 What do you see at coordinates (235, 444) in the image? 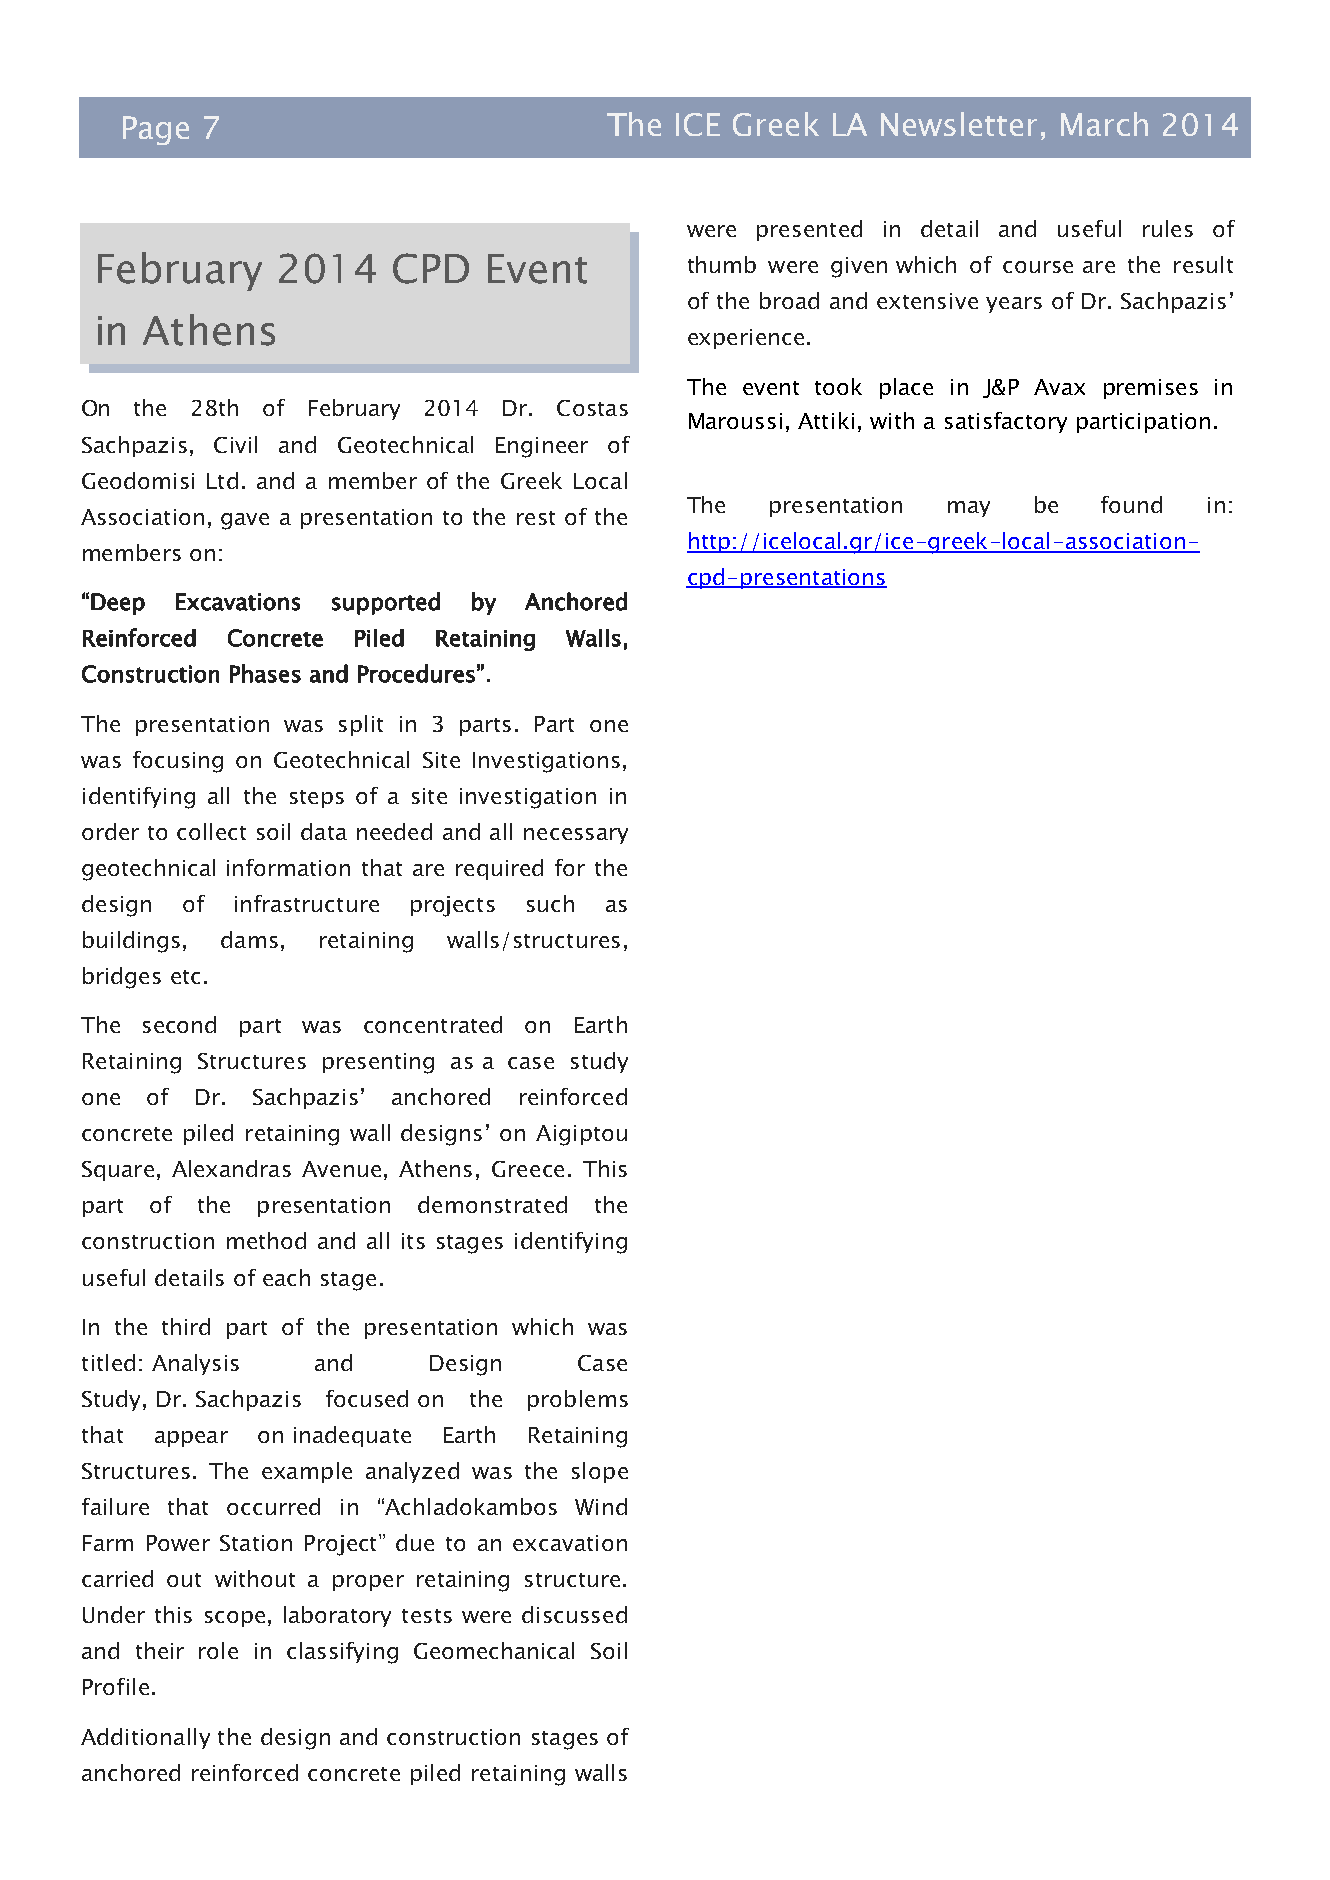
I see `Civil` at bounding box center [235, 444].
